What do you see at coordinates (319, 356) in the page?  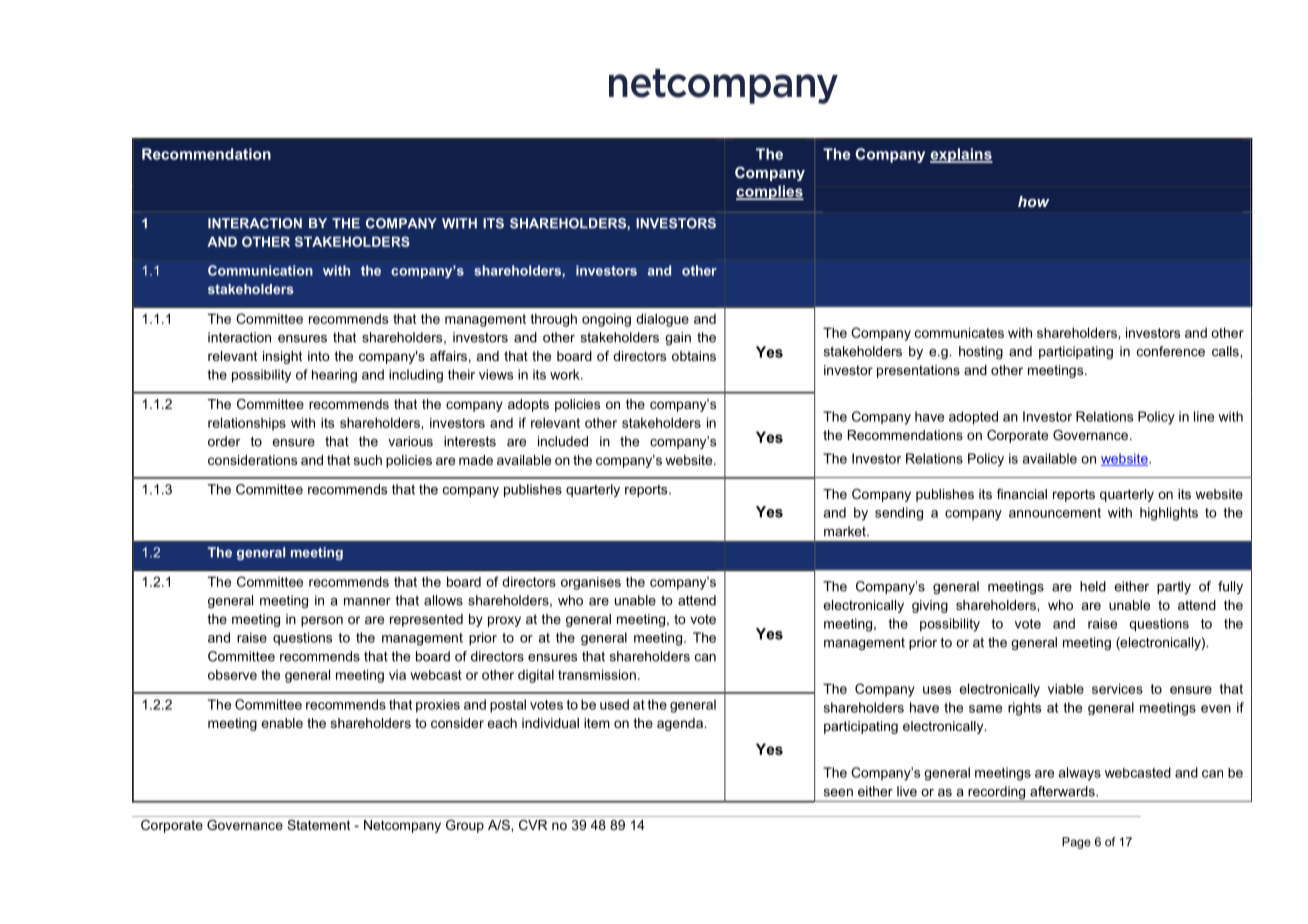 I see `into` at bounding box center [319, 356].
